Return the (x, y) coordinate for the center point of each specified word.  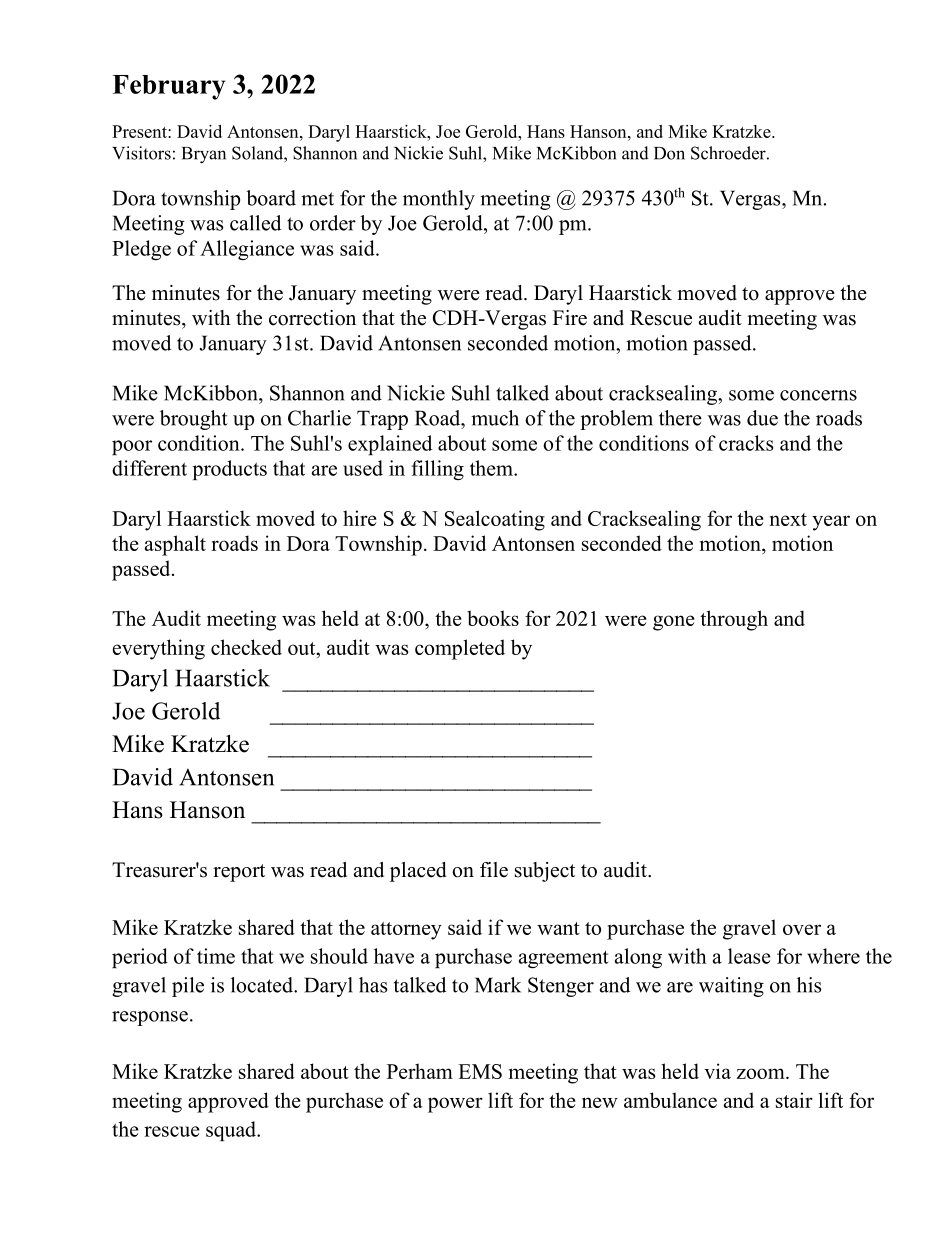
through (734, 620)
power (455, 1105)
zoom (762, 1073)
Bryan (204, 155)
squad (232, 1131)
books (493, 618)
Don (669, 153)
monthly (439, 200)
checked (246, 647)
